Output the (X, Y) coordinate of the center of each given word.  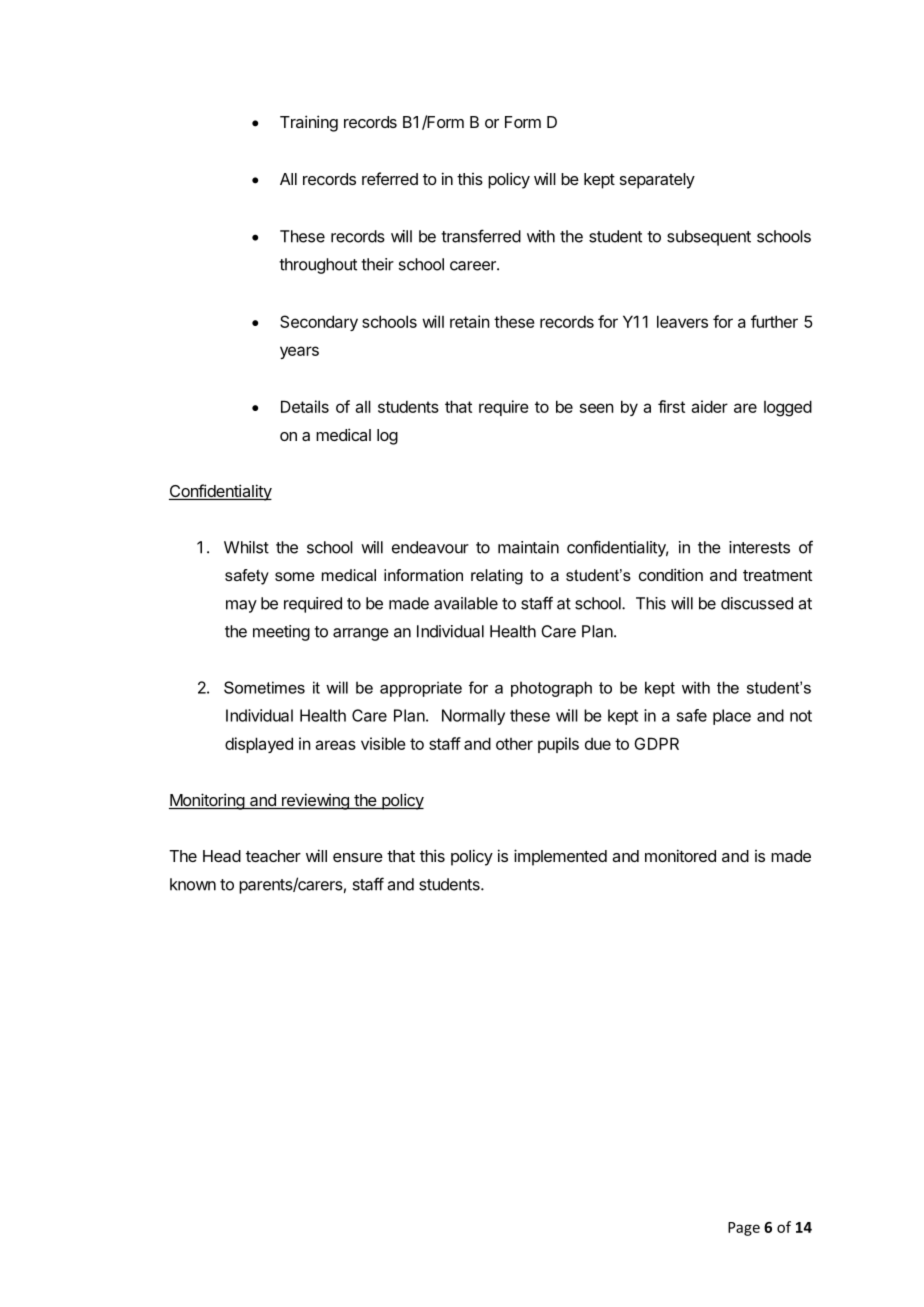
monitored (680, 855)
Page (744, 1229)
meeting (281, 633)
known (193, 884)
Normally (473, 717)
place (732, 717)
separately (657, 181)
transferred (481, 236)
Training (309, 123)
